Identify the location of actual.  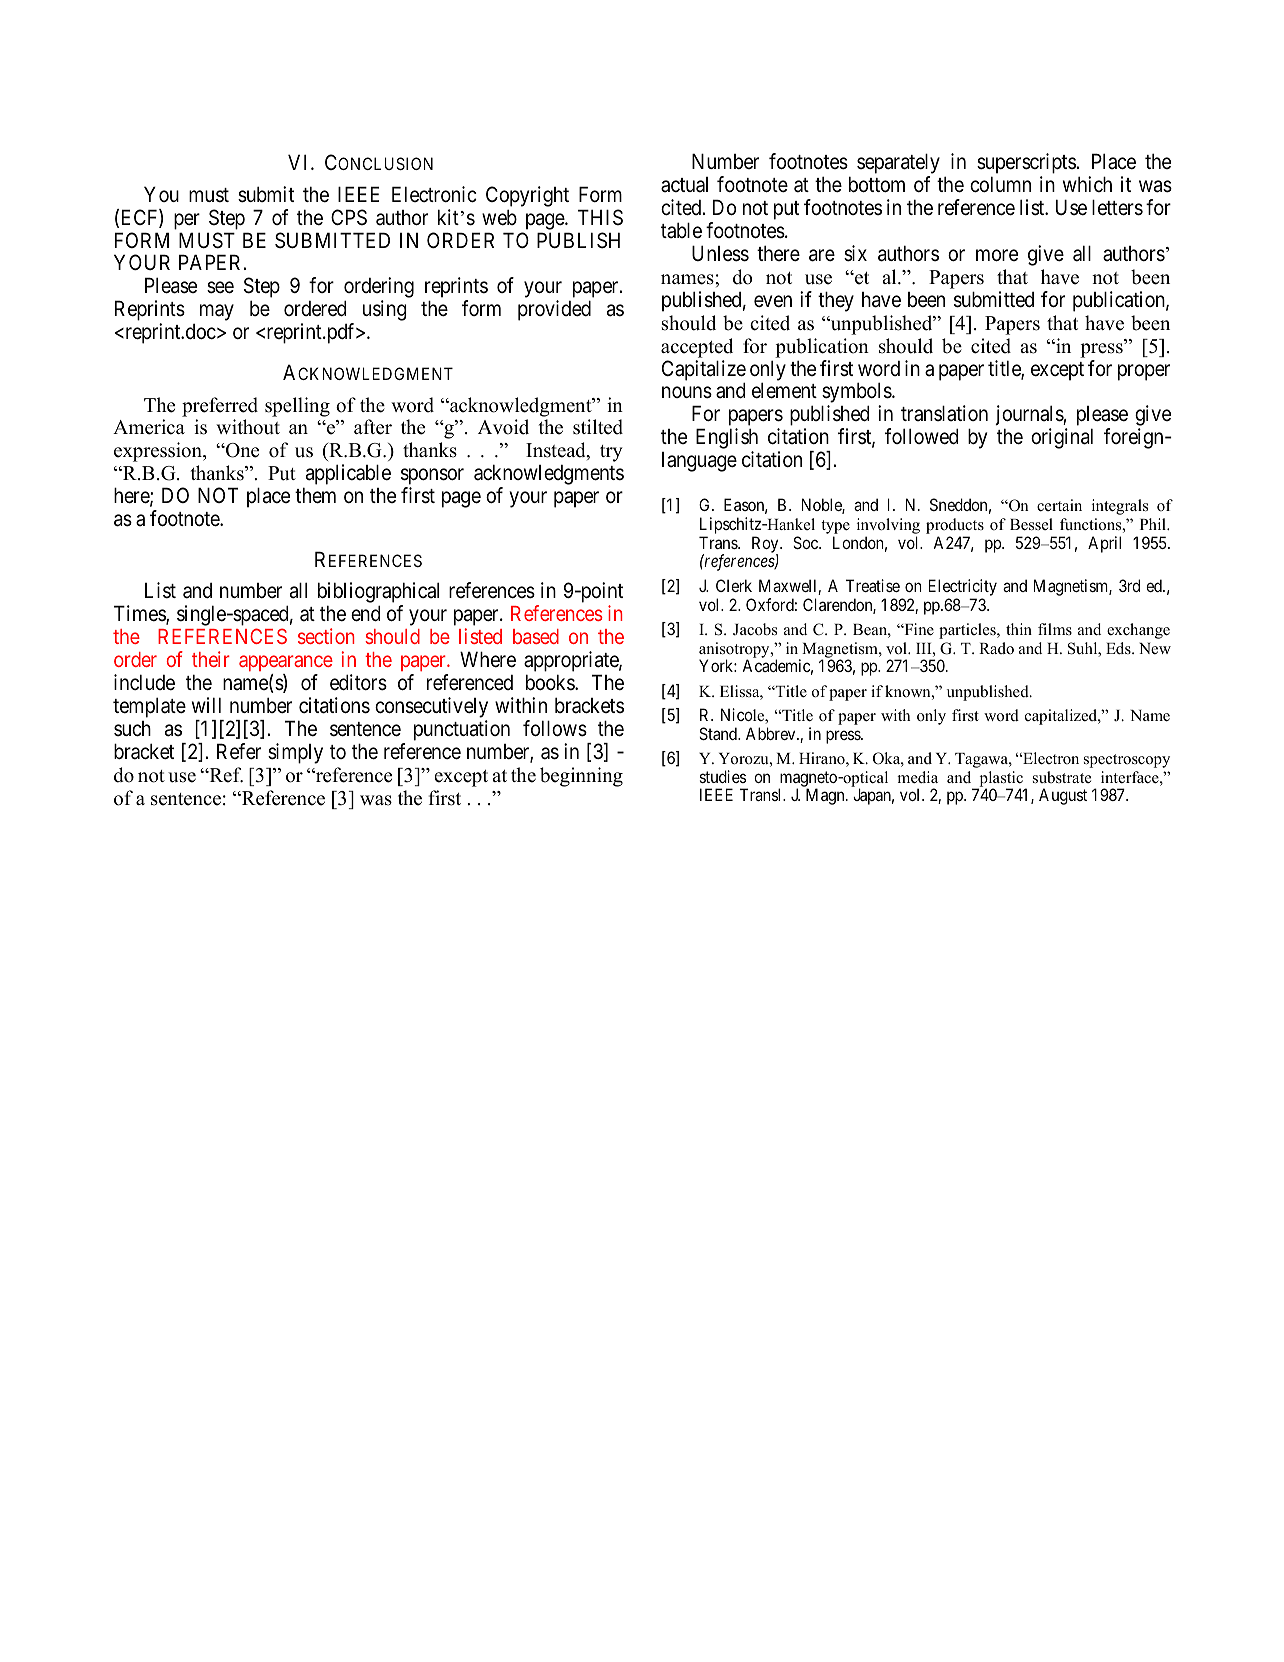
(684, 185).
